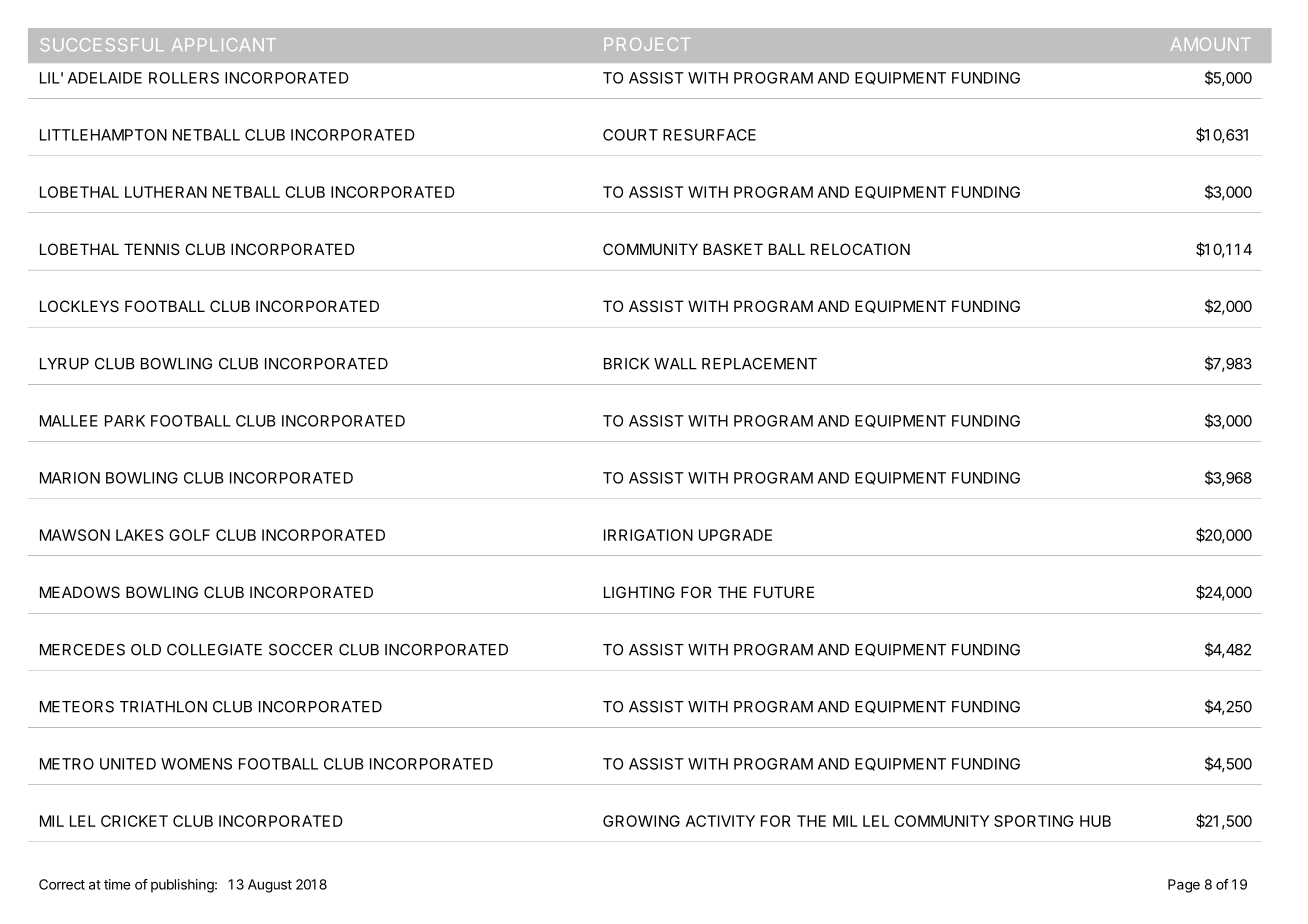 Image resolution: width=1308 pixels, height=924 pixels. Describe the element at coordinates (648, 535) in the page. I see `IRRIGATION` at that location.
